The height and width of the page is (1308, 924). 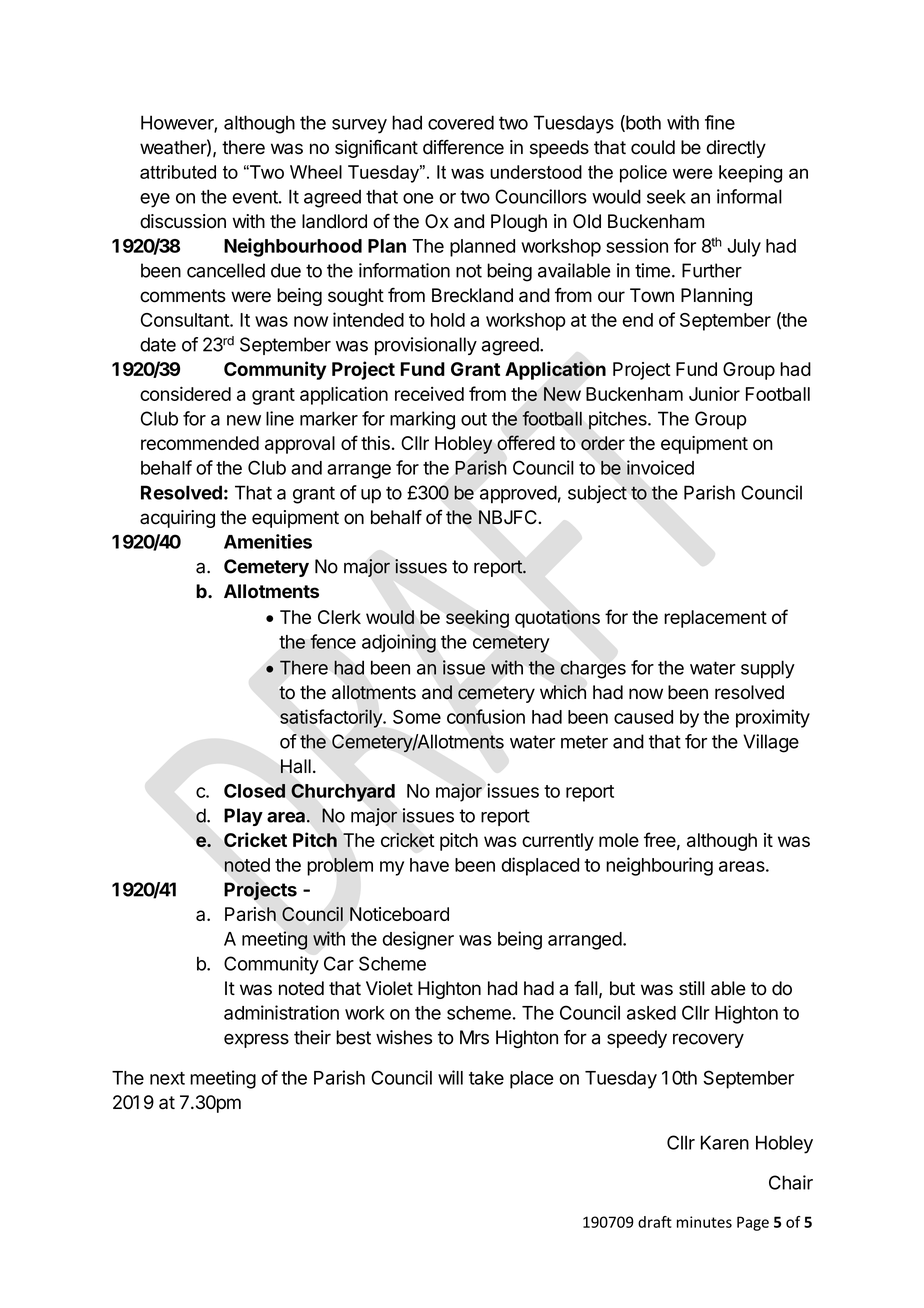 I want to click on supply, so click(x=768, y=669).
